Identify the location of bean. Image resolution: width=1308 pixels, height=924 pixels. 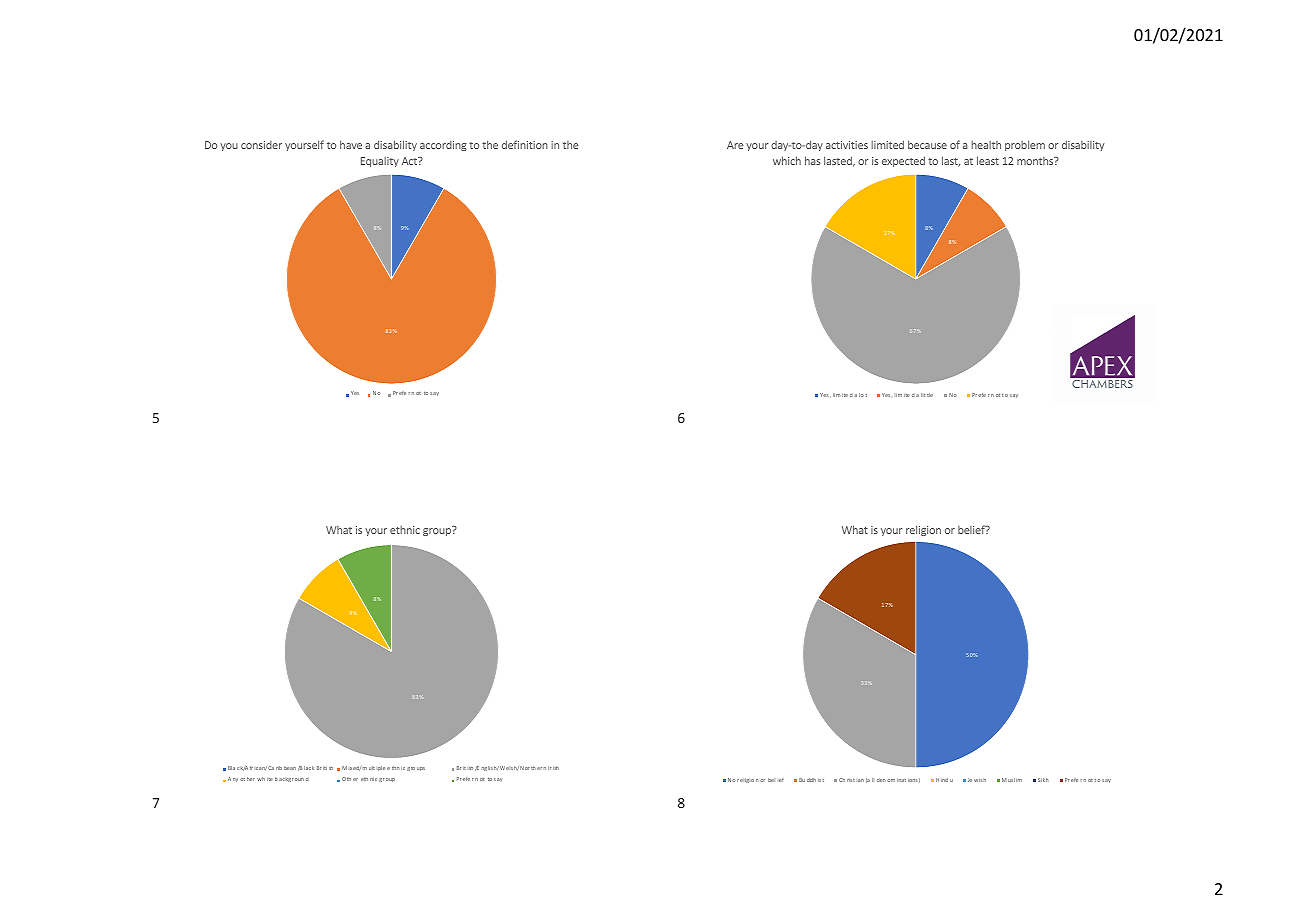
(290, 768).
